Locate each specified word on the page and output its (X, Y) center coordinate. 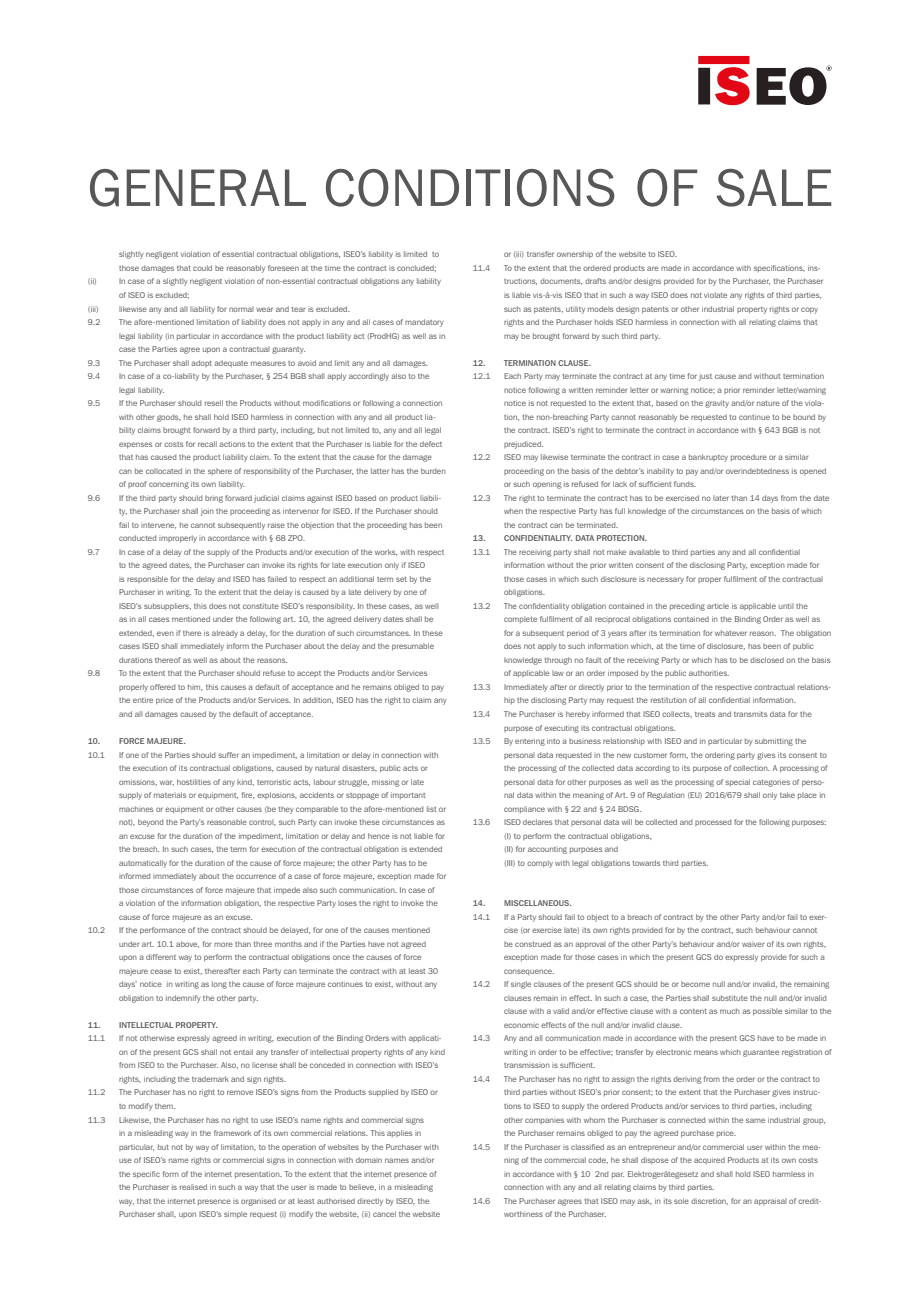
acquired (709, 1160)
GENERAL (198, 188)
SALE (774, 188)
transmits (750, 714)
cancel (384, 1214)
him (195, 687)
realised (193, 1187)
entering (530, 742)
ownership (575, 254)
